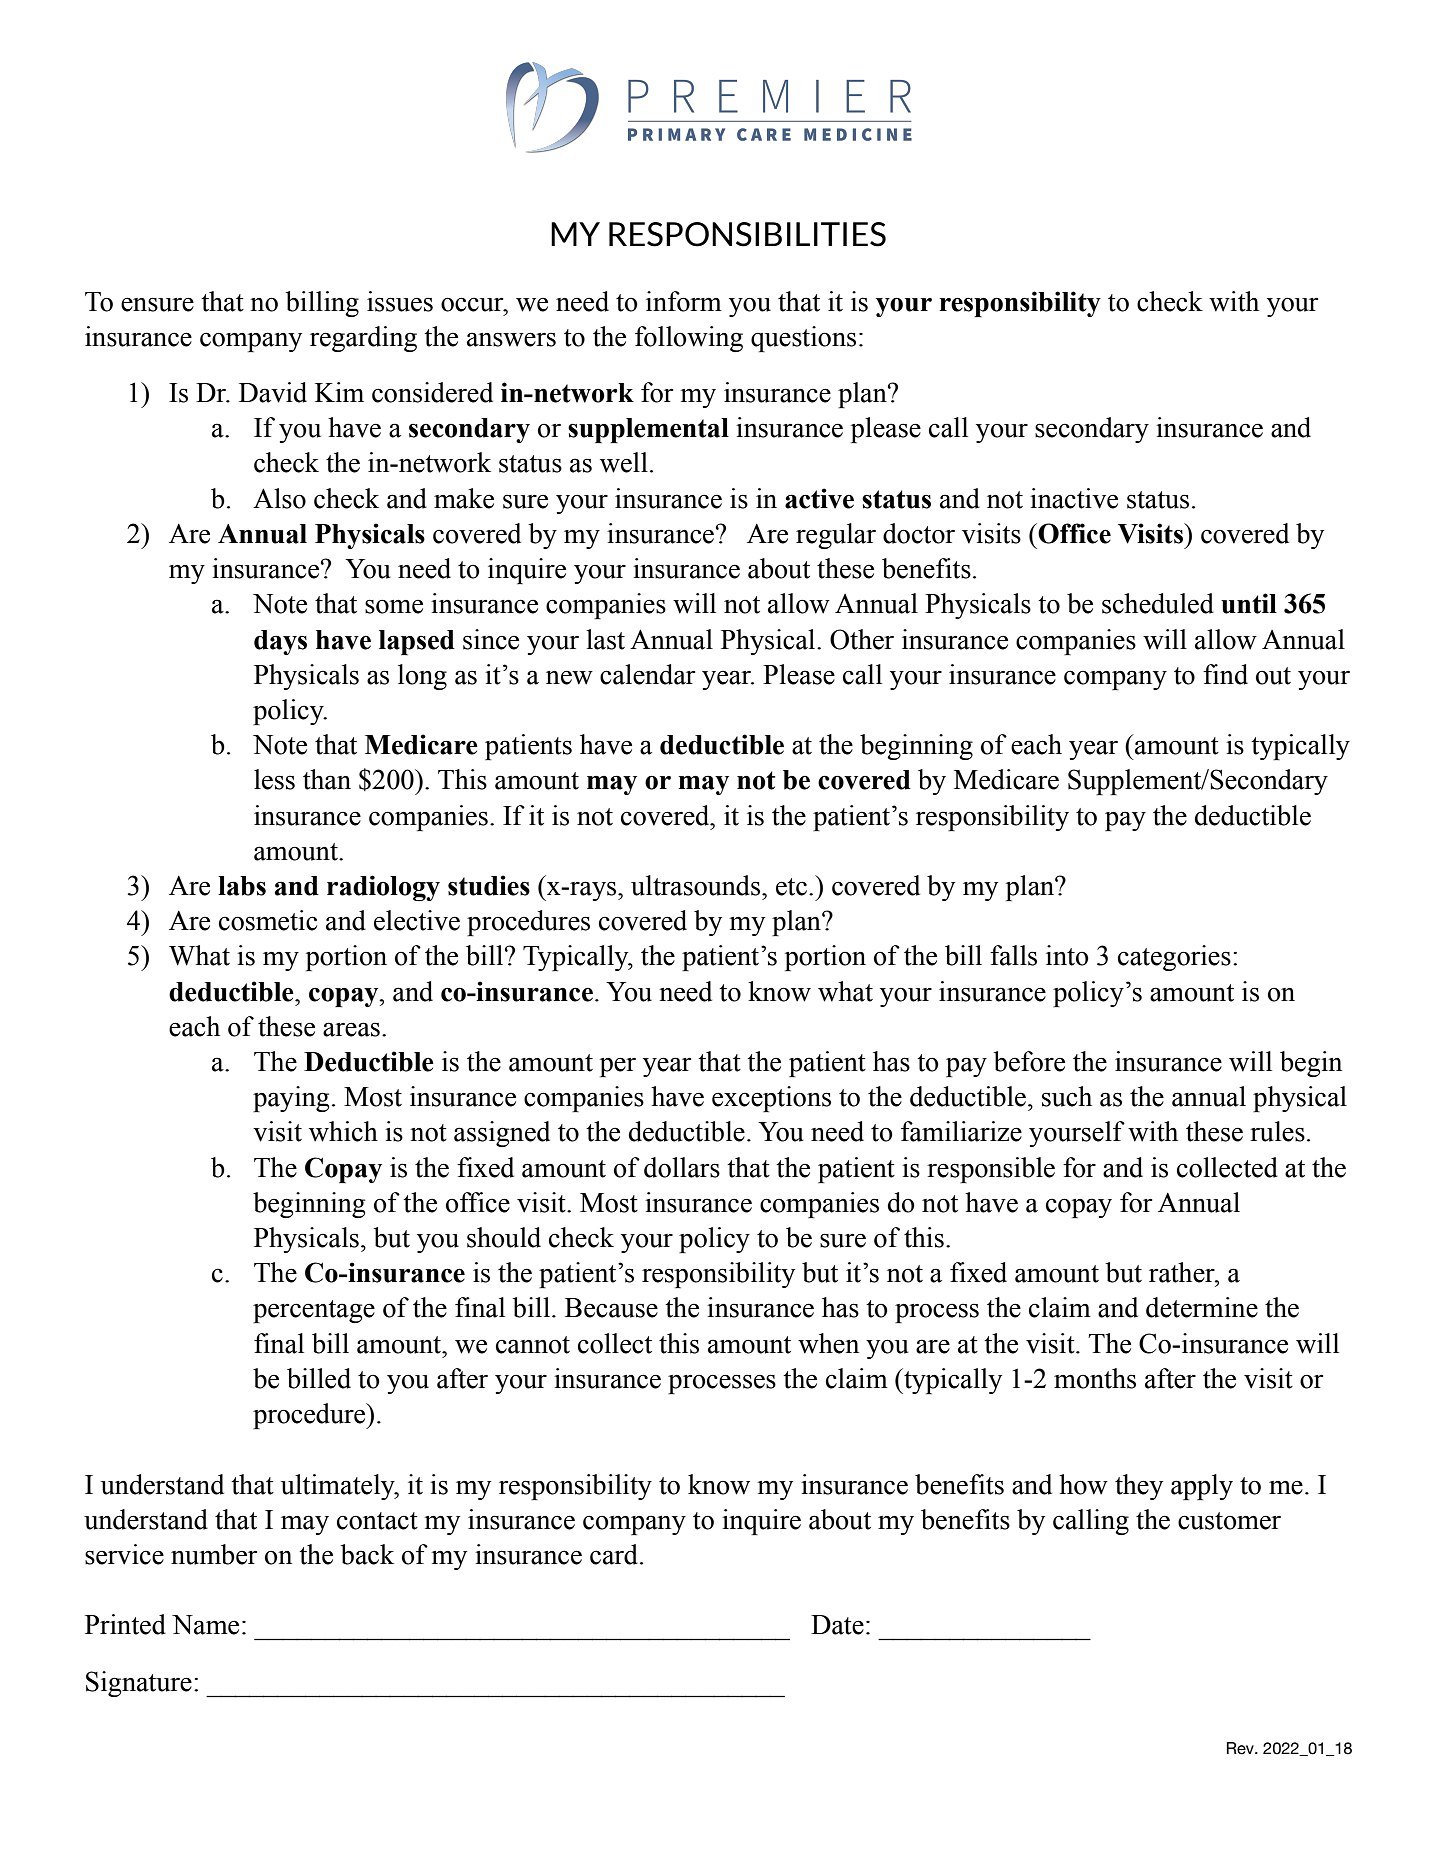 This page has height=1859, width=1436. What do you see at coordinates (314, 1311) in the page?
I see `percentage` at bounding box center [314, 1311].
